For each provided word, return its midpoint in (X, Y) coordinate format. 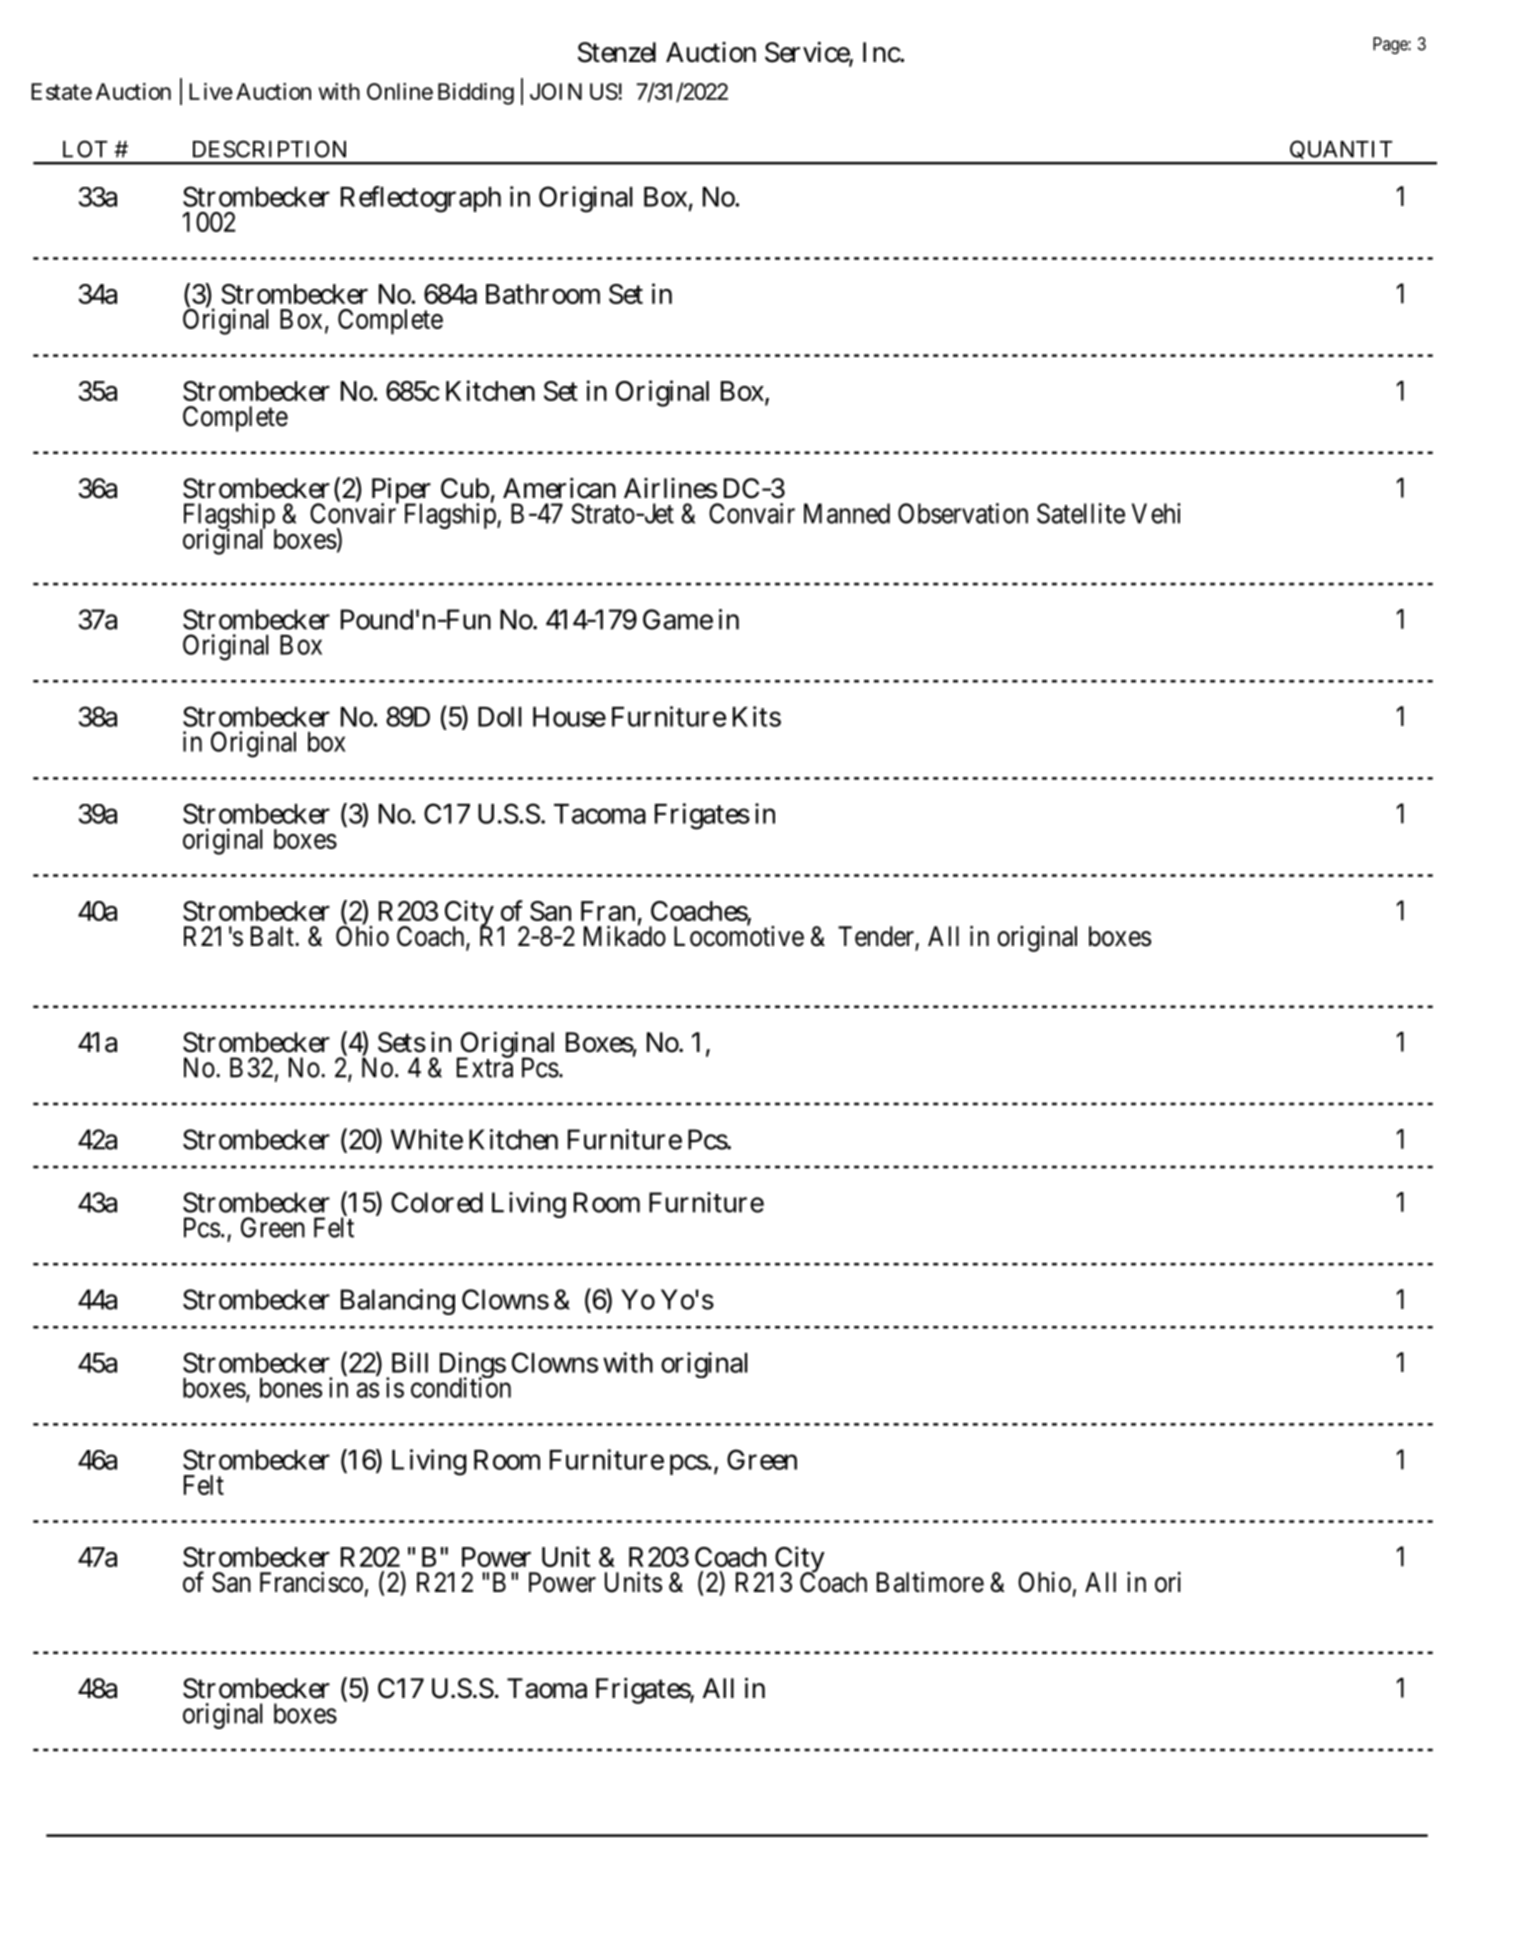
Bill (410, 1362)
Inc (882, 52)
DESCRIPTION (269, 149)
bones (291, 1388)
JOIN (556, 91)
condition (461, 1387)
